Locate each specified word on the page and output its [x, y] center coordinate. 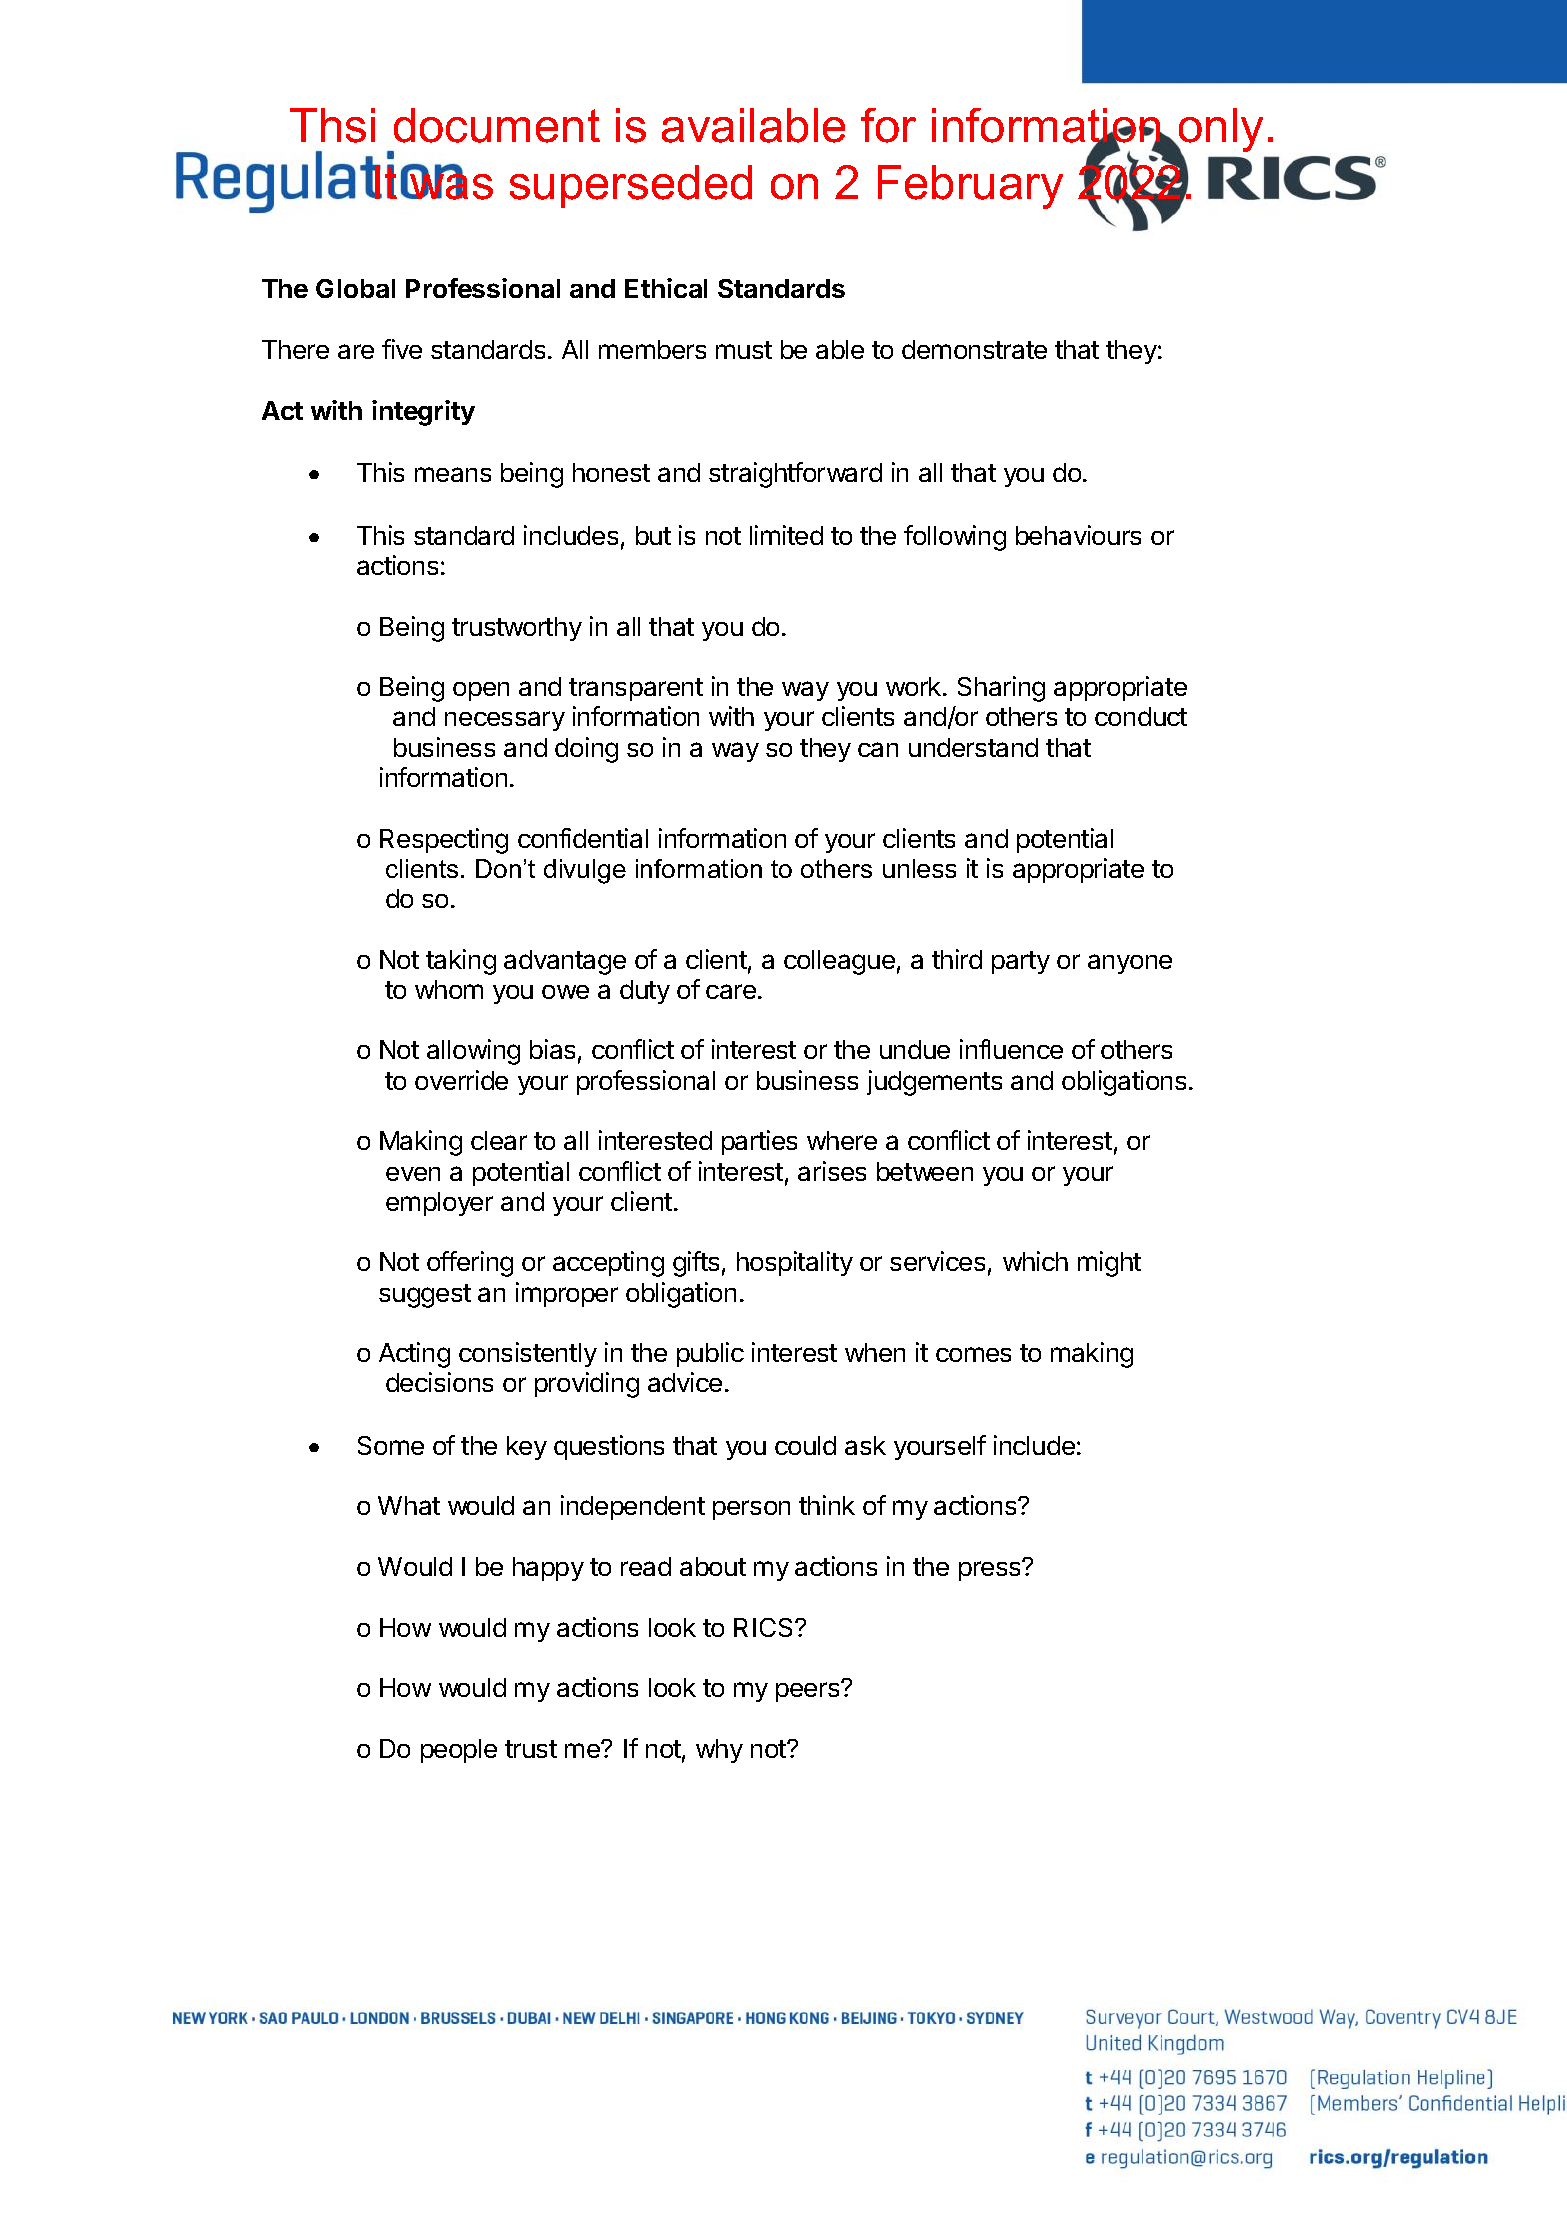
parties [759, 1142]
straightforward [795, 475]
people [459, 1751]
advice [685, 1382]
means [453, 474]
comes [973, 1354]
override [461, 1080]
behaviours [1078, 535]
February [970, 187]
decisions [439, 1382]
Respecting [444, 841]
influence [1011, 1049]
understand [973, 747]
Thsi [332, 125]
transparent [636, 689]
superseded [631, 186]
